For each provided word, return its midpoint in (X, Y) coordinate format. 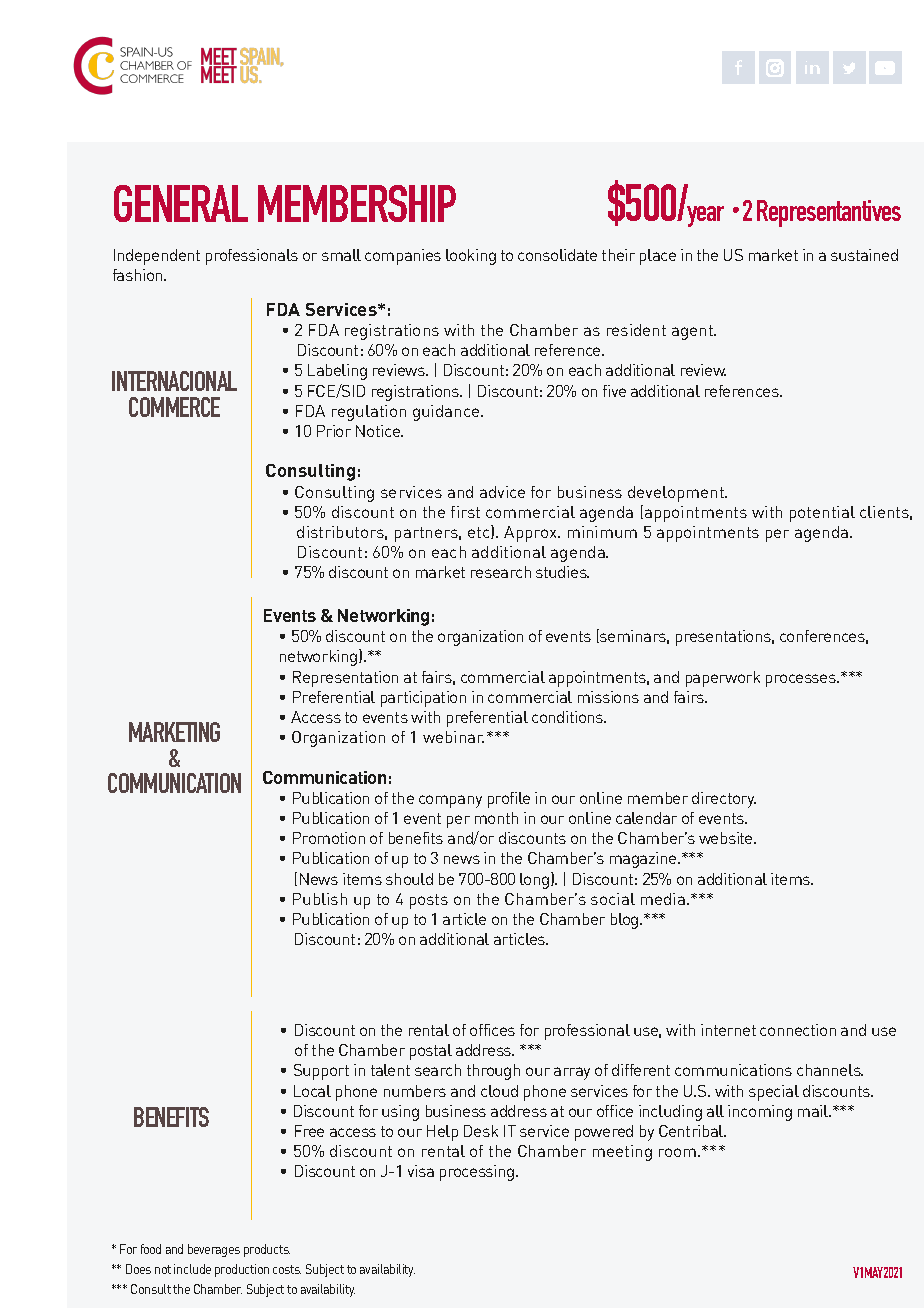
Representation (345, 679)
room (677, 1152)
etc (480, 532)
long (536, 880)
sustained (864, 255)
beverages (214, 1250)
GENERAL (181, 203)
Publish (320, 899)
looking (471, 257)
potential (822, 514)
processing (478, 1173)
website (727, 838)
